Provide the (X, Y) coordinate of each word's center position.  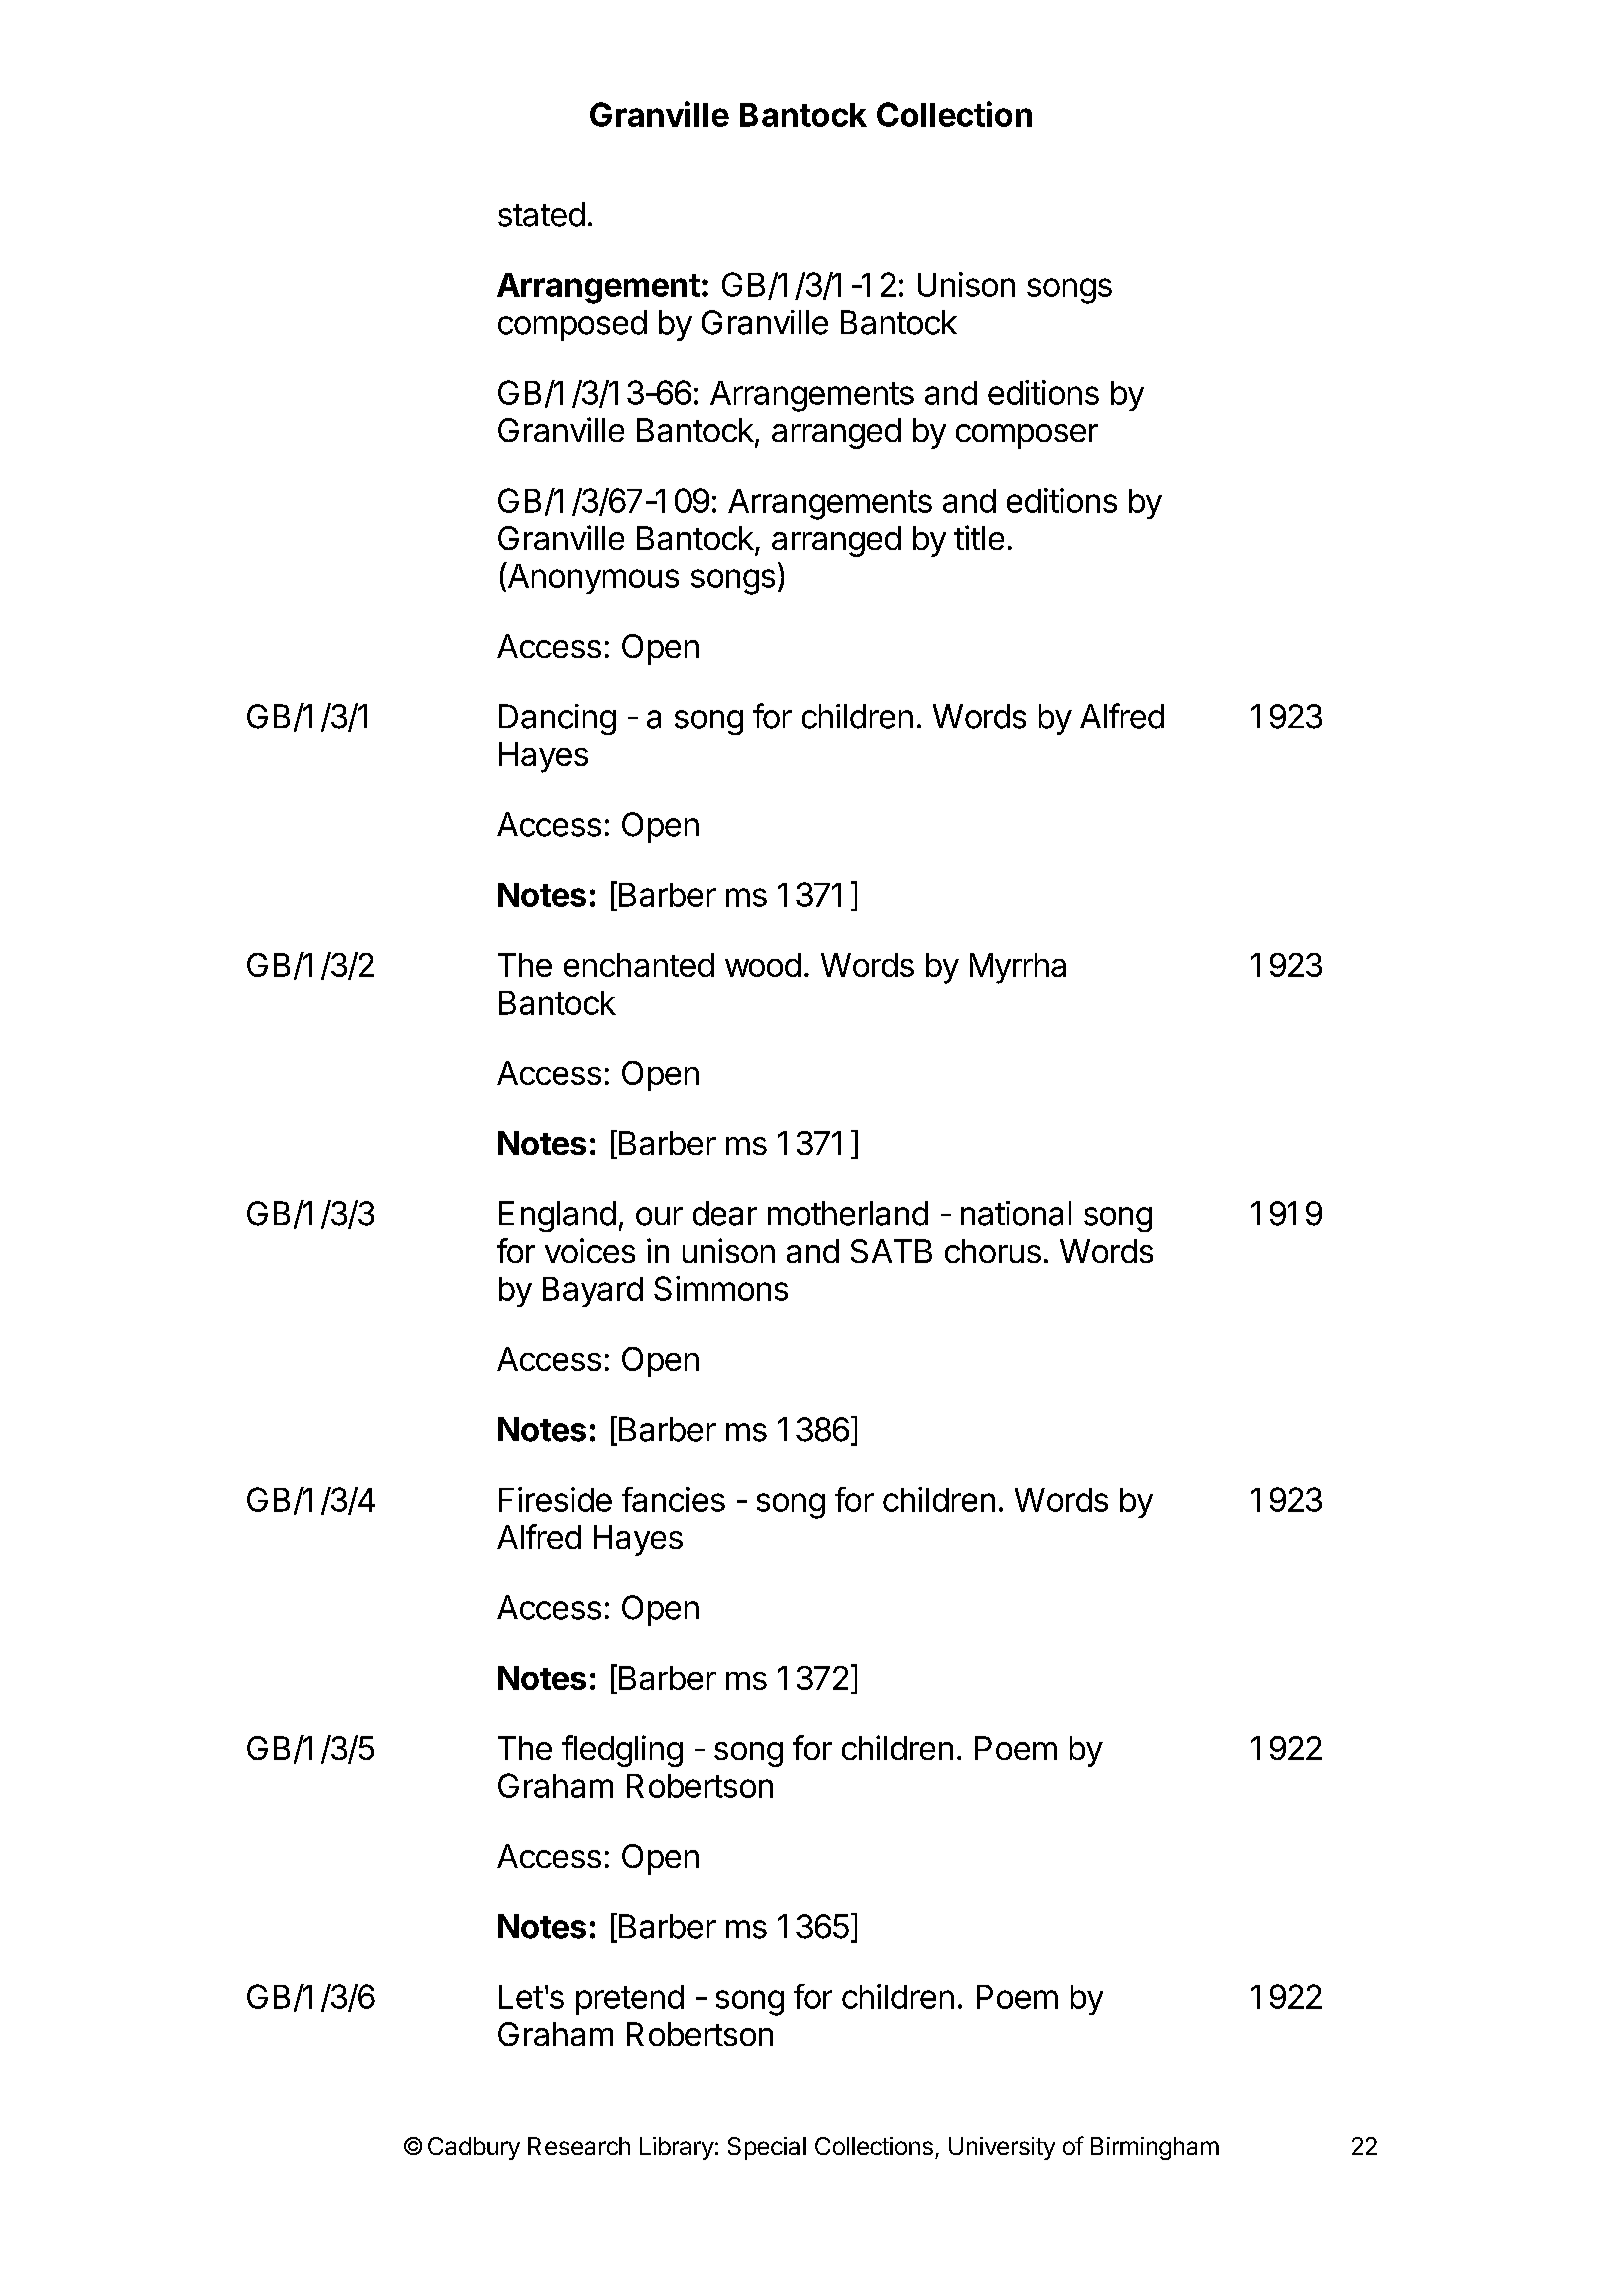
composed (572, 325)
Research (579, 2146)
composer (1027, 436)
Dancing (557, 719)
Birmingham (1155, 2148)
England (557, 1216)
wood (763, 965)
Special (767, 2148)
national (1016, 1213)
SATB (891, 1251)
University (1002, 2148)
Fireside (555, 1499)
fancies (673, 1499)
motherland (848, 1213)
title (979, 537)
